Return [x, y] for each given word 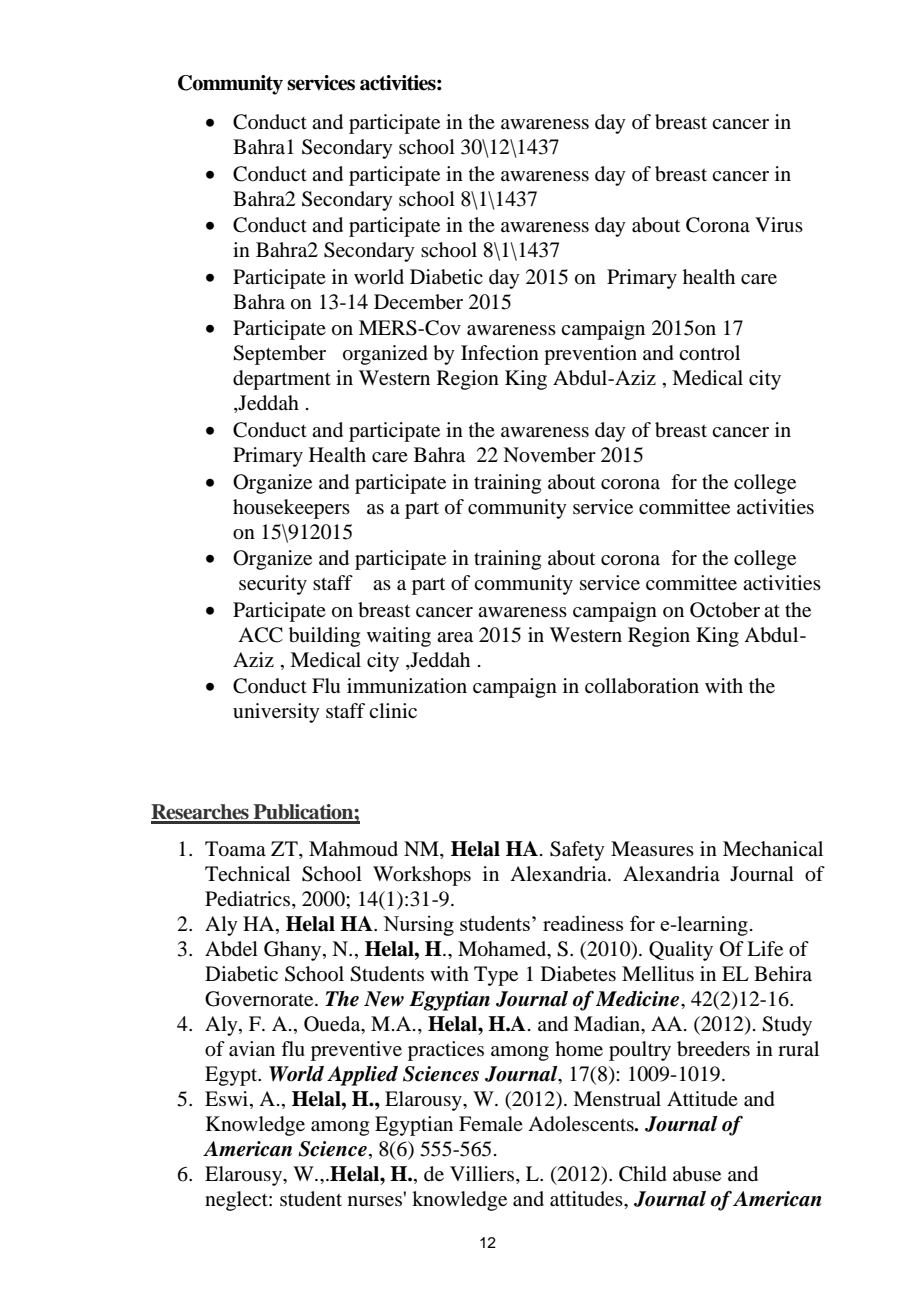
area [455, 637]
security [273, 585]
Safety [577, 851]
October [725, 610]
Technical [247, 873]
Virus [779, 224]
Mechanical [773, 848]
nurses [375, 1201]
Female [491, 1124]
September [279, 355]
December [418, 302]
